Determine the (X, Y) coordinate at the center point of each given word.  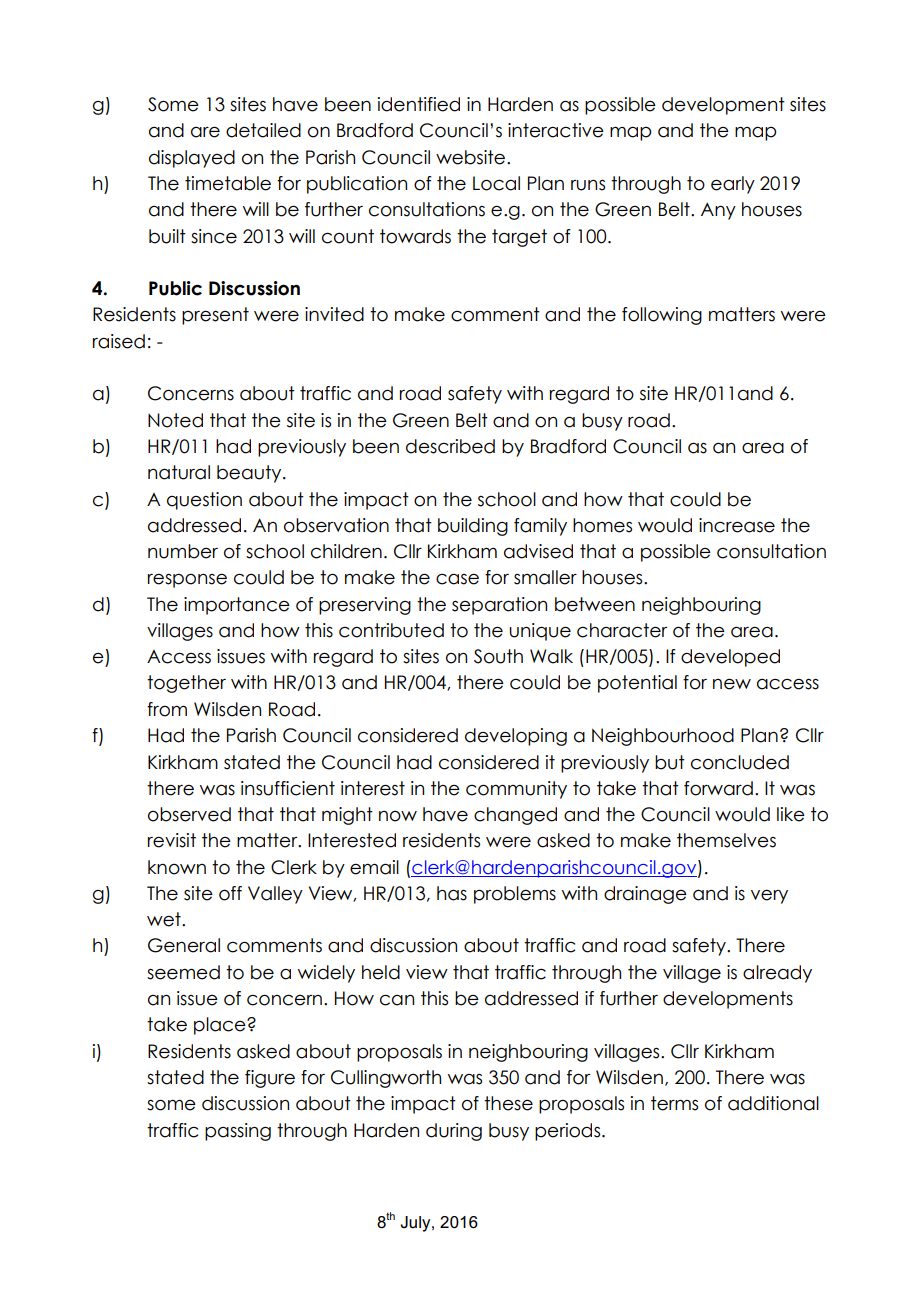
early (733, 185)
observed (189, 814)
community (516, 790)
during (454, 1132)
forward (718, 788)
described (450, 446)
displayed (192, 159)
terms (674, 1103)
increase (737, 525)
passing (238, 1132)
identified (419, 104)
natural (179, 472)
